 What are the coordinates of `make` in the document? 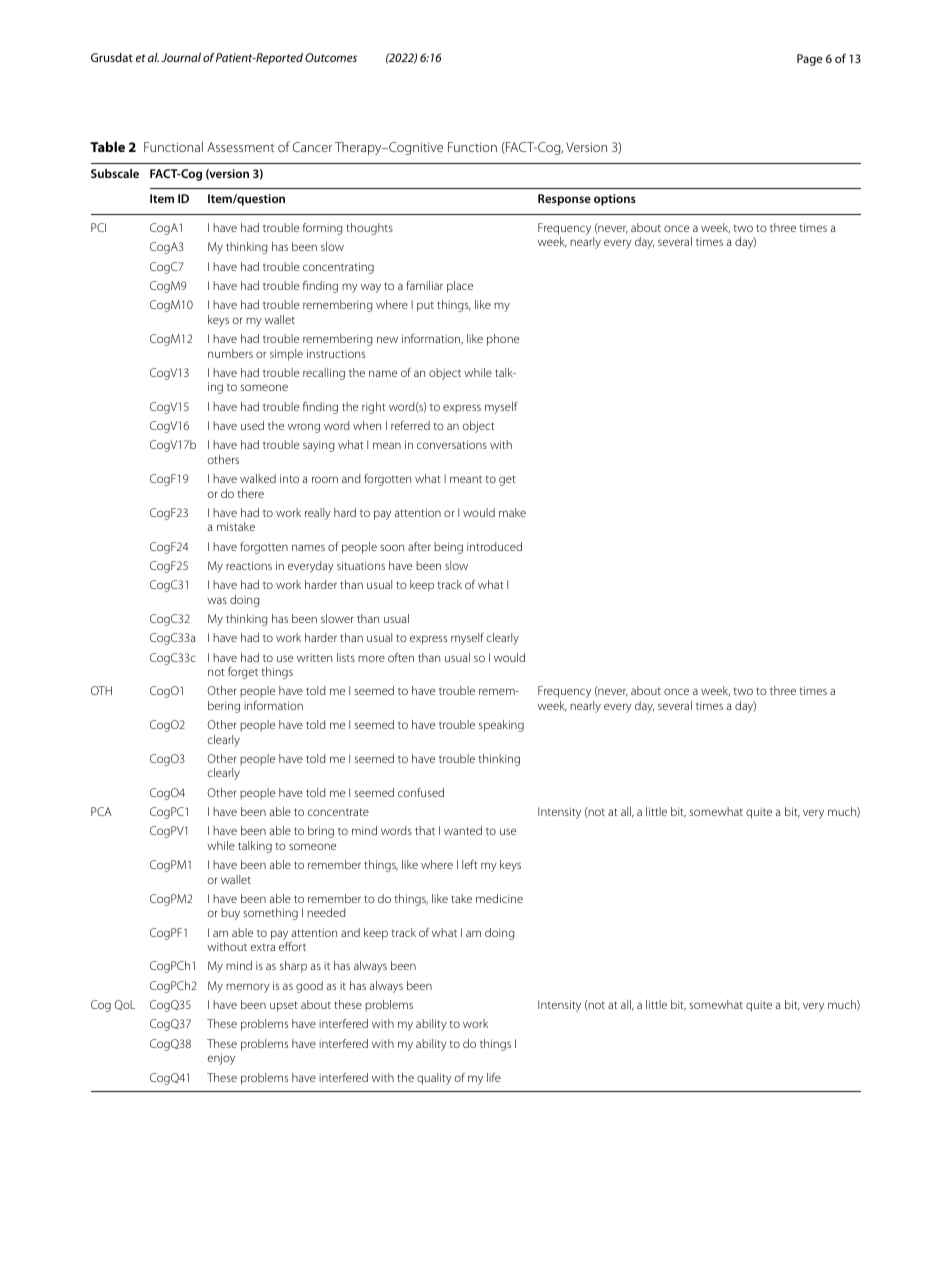 It's located at (512, 512).
